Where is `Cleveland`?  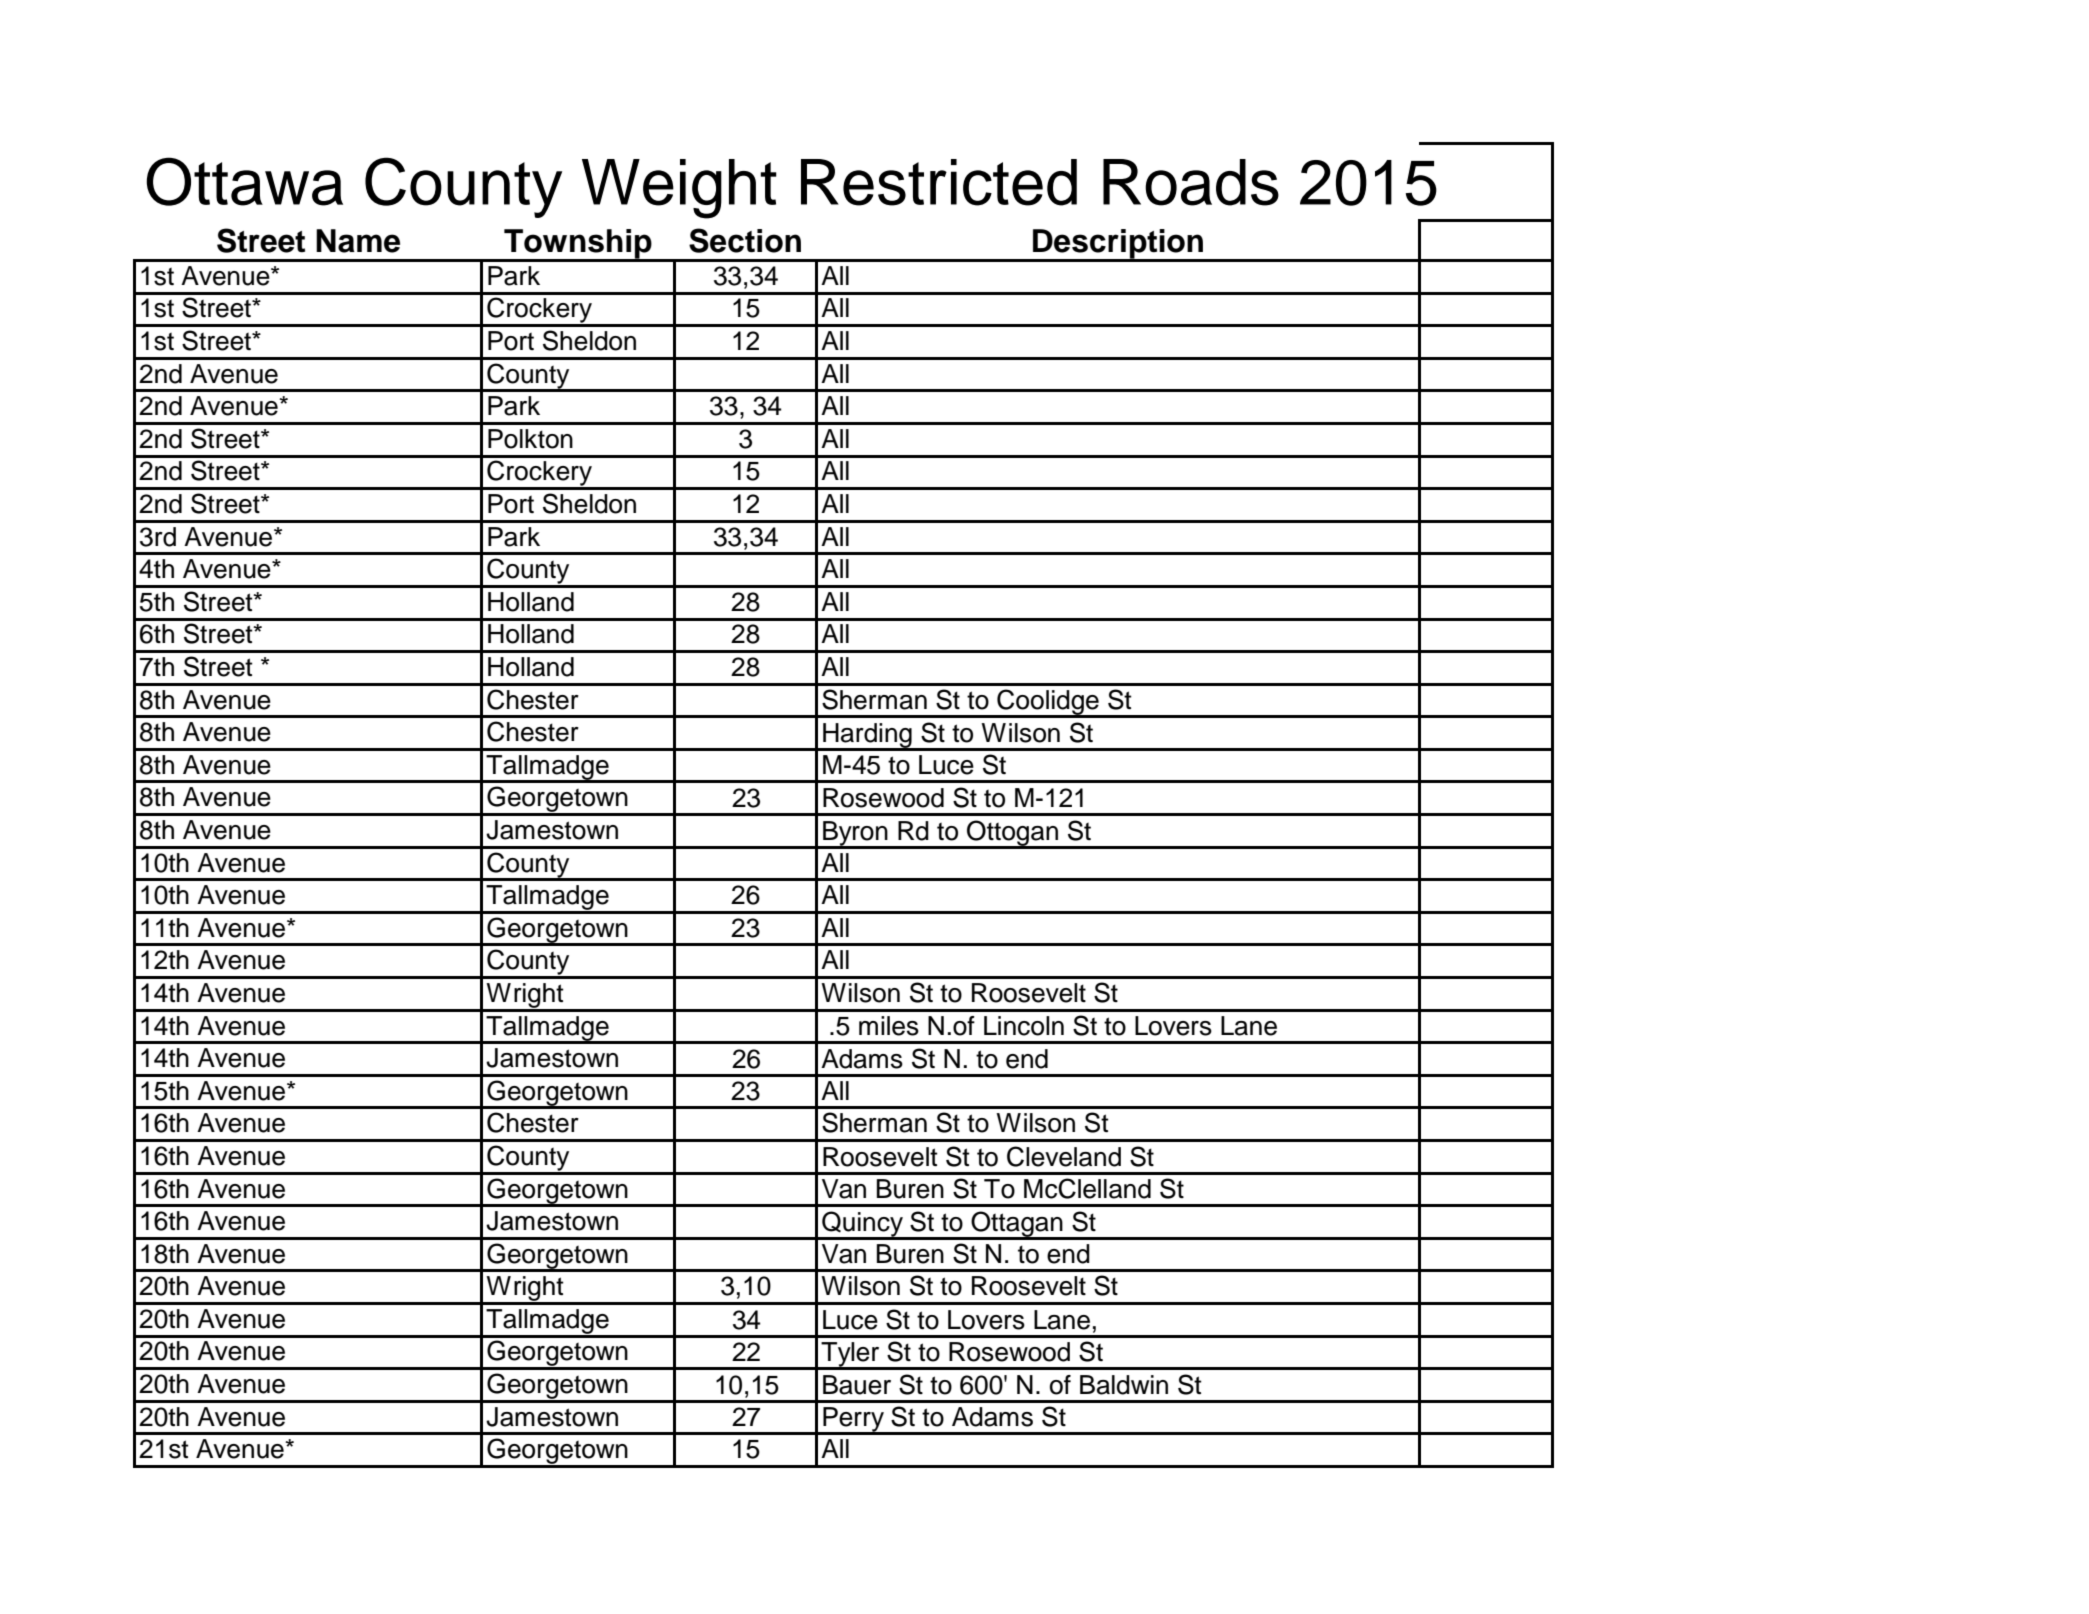 Cleveland is located at coordinates (1064, 1156).
